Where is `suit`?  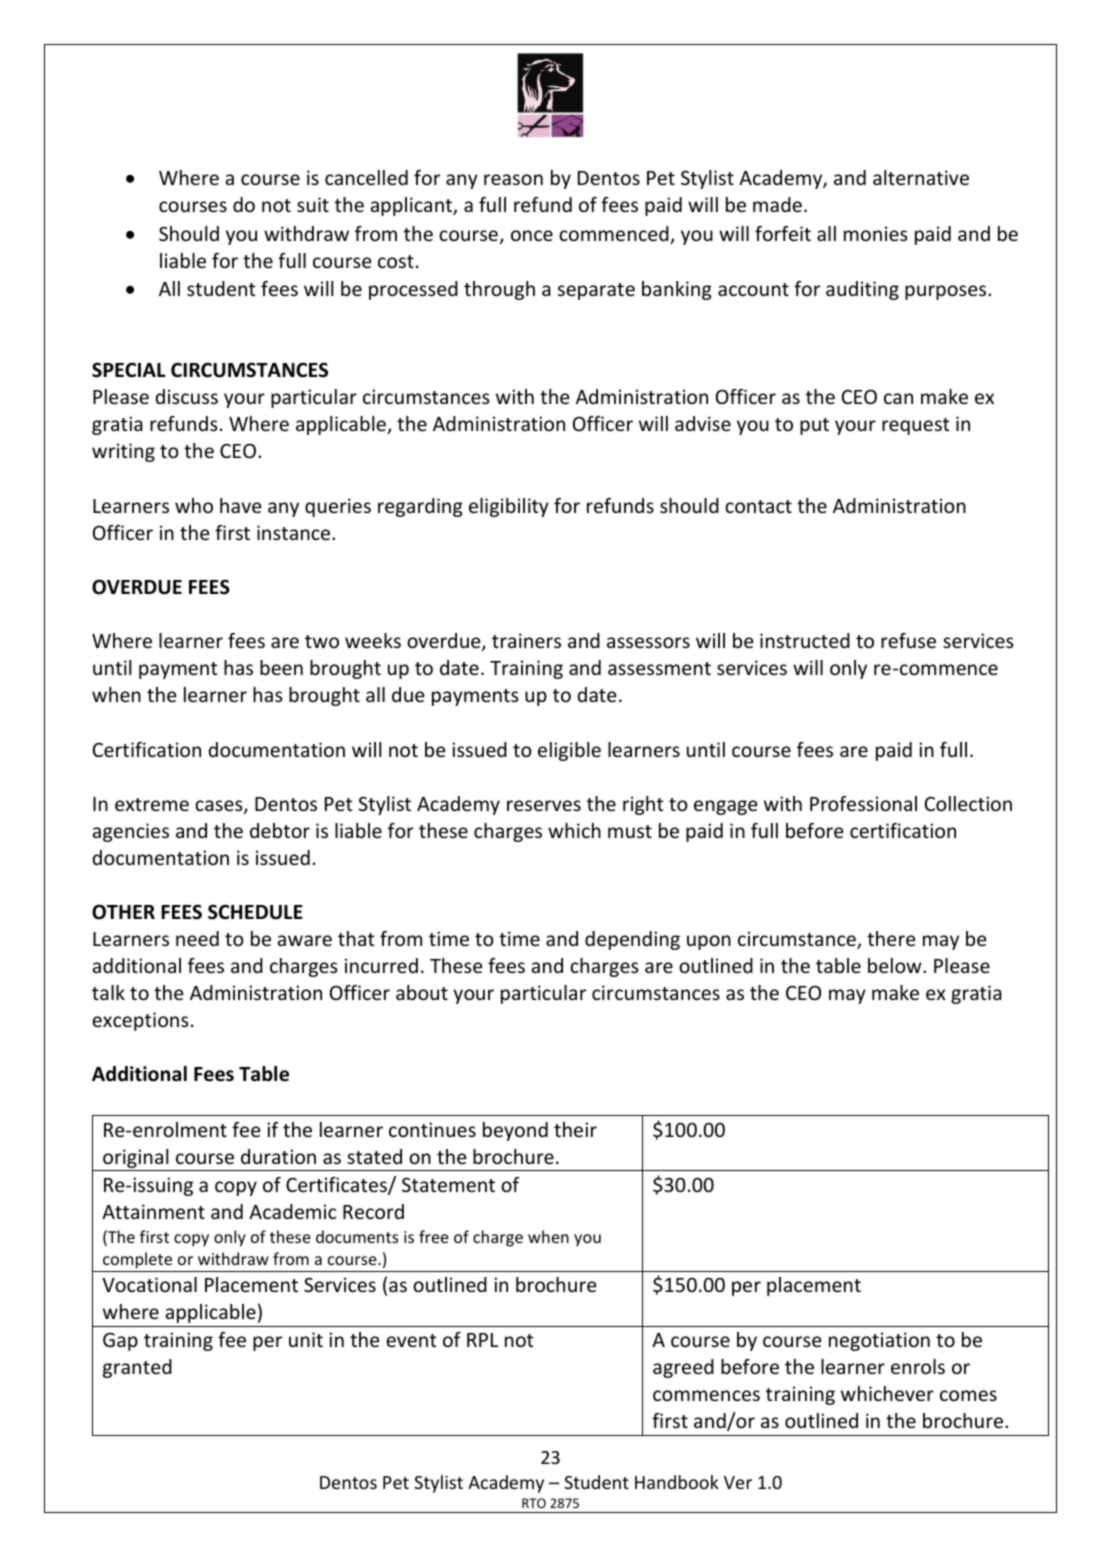
suit is located at coordinates (313, 204).
